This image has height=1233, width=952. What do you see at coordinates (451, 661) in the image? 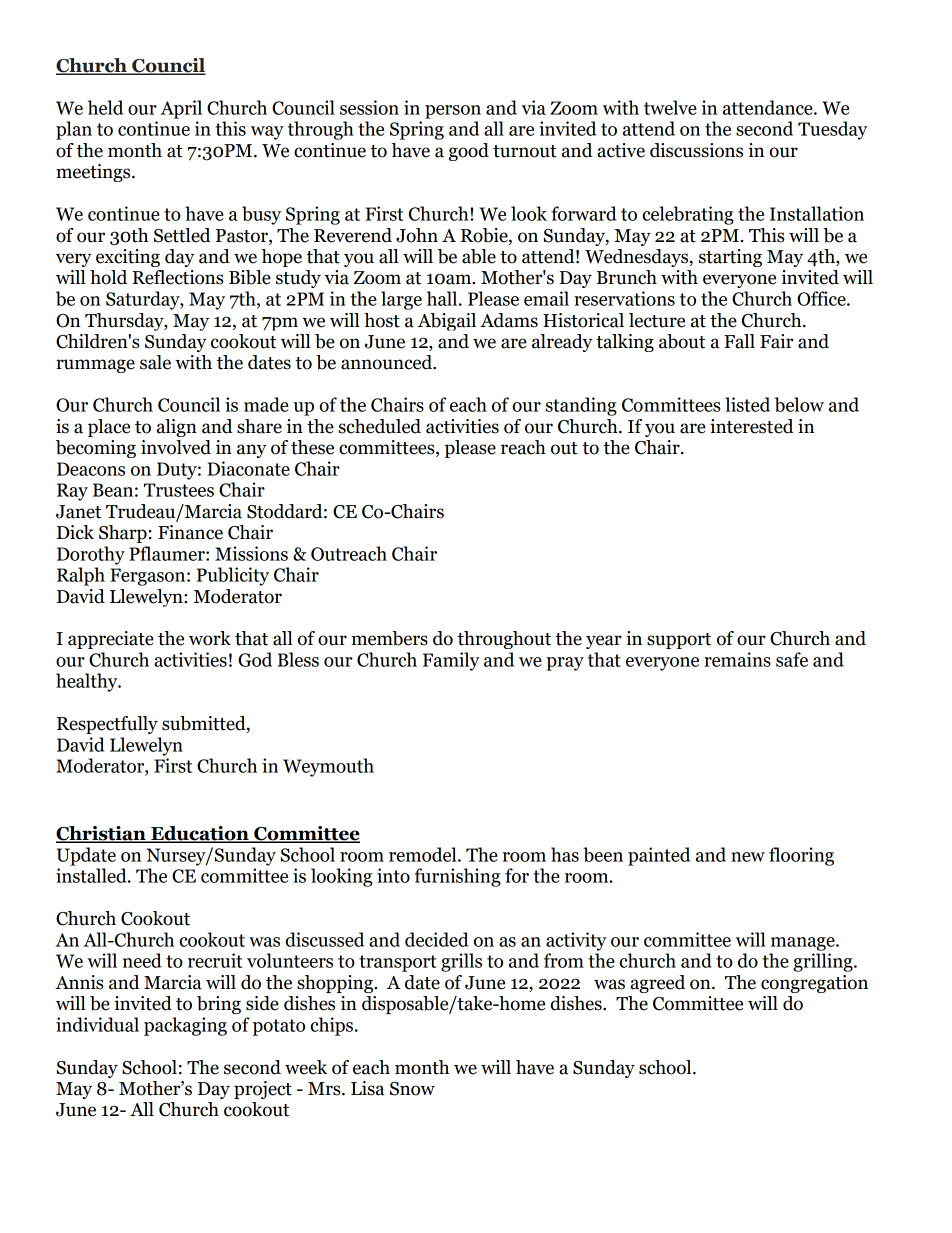
I see `Family` at bounding box center [451, 661].
